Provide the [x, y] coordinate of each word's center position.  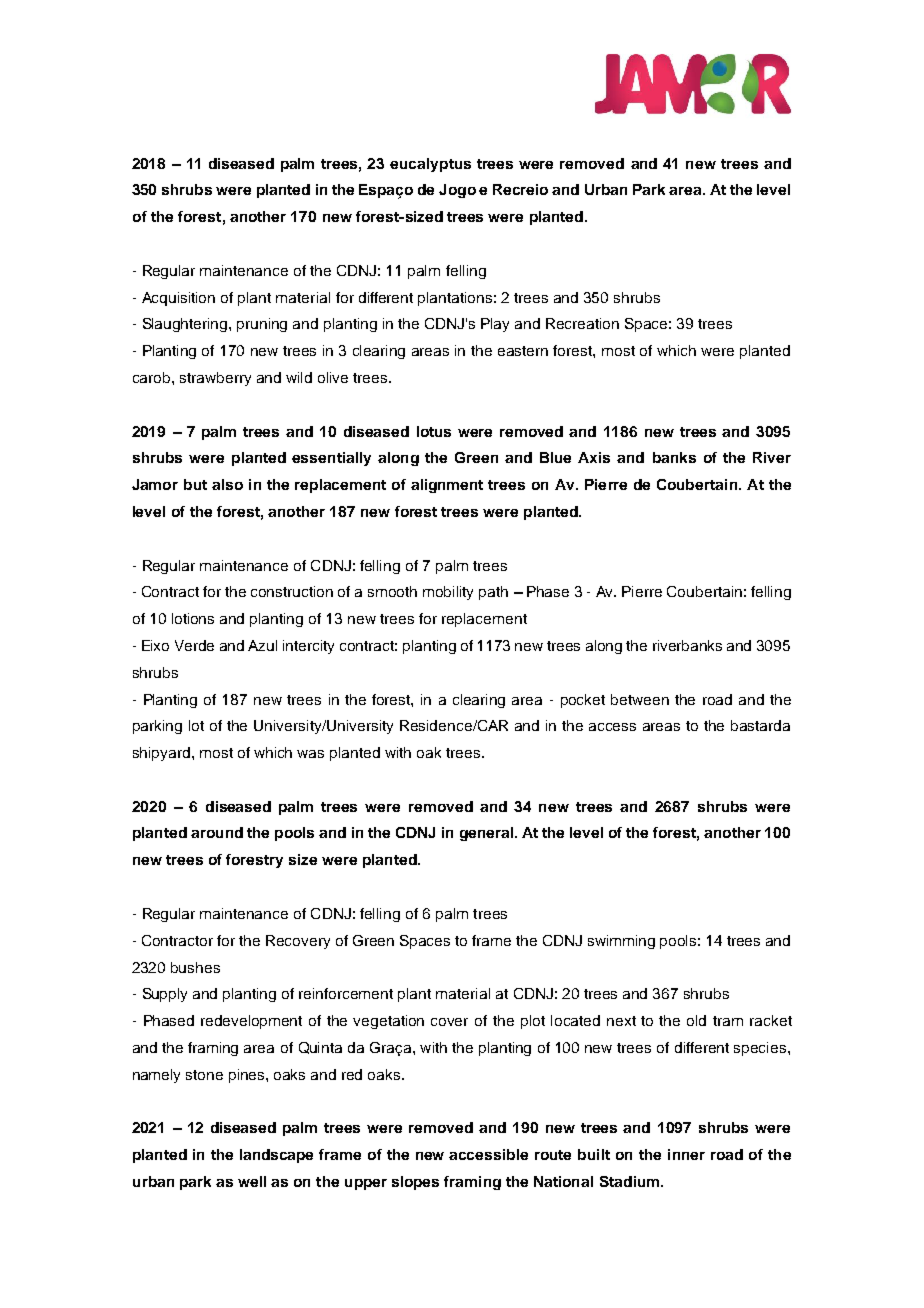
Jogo [457, 191]
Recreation [582, 323]
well [252, 1181]
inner [686, 1154]
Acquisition [178, 299]
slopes [415, 1183]
